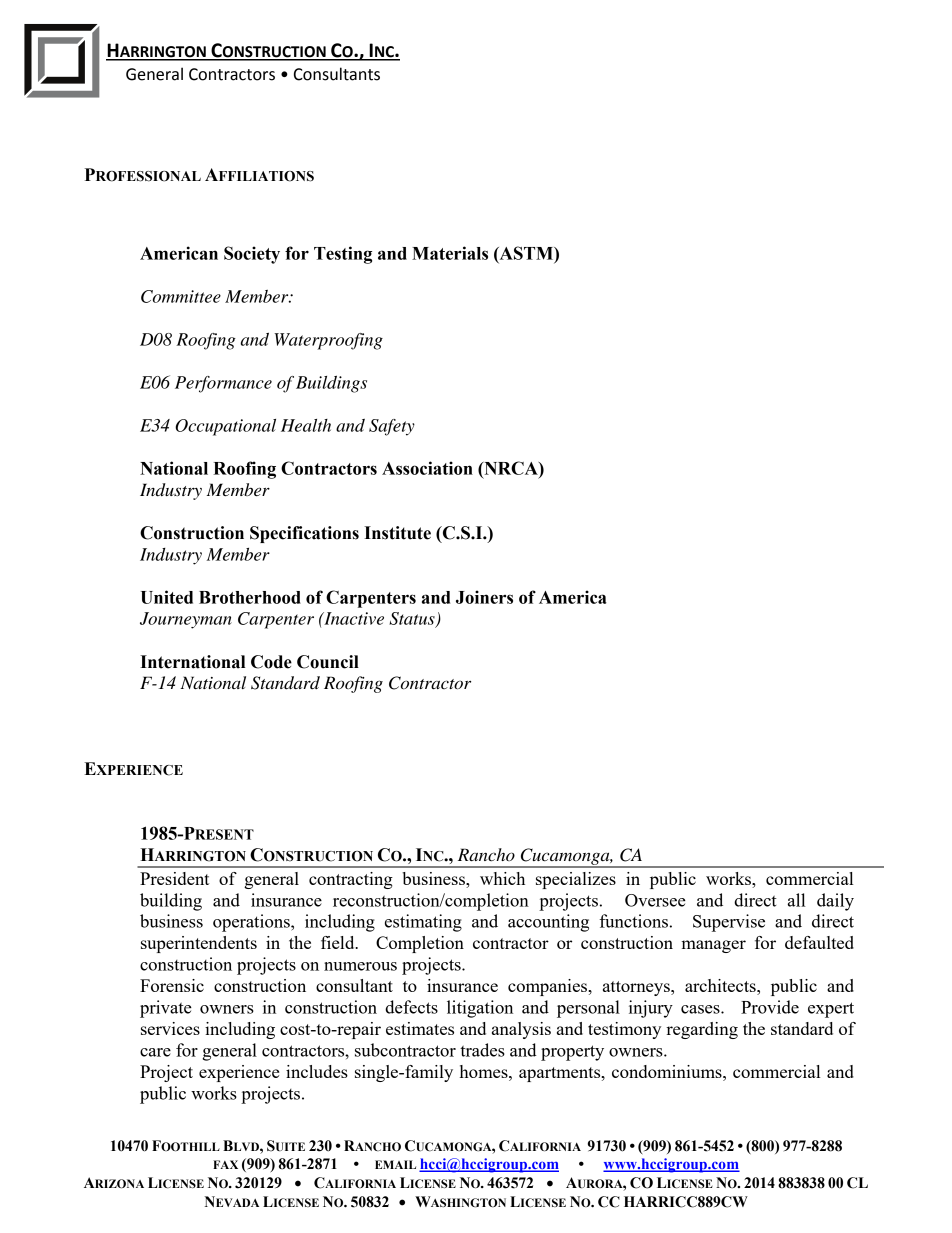 The height and width of the screenshot is (1233, 952). What do you see at coordinates (729, 923) in the screenshot?
I see `Supervise` at bounding box center [729, 923].
